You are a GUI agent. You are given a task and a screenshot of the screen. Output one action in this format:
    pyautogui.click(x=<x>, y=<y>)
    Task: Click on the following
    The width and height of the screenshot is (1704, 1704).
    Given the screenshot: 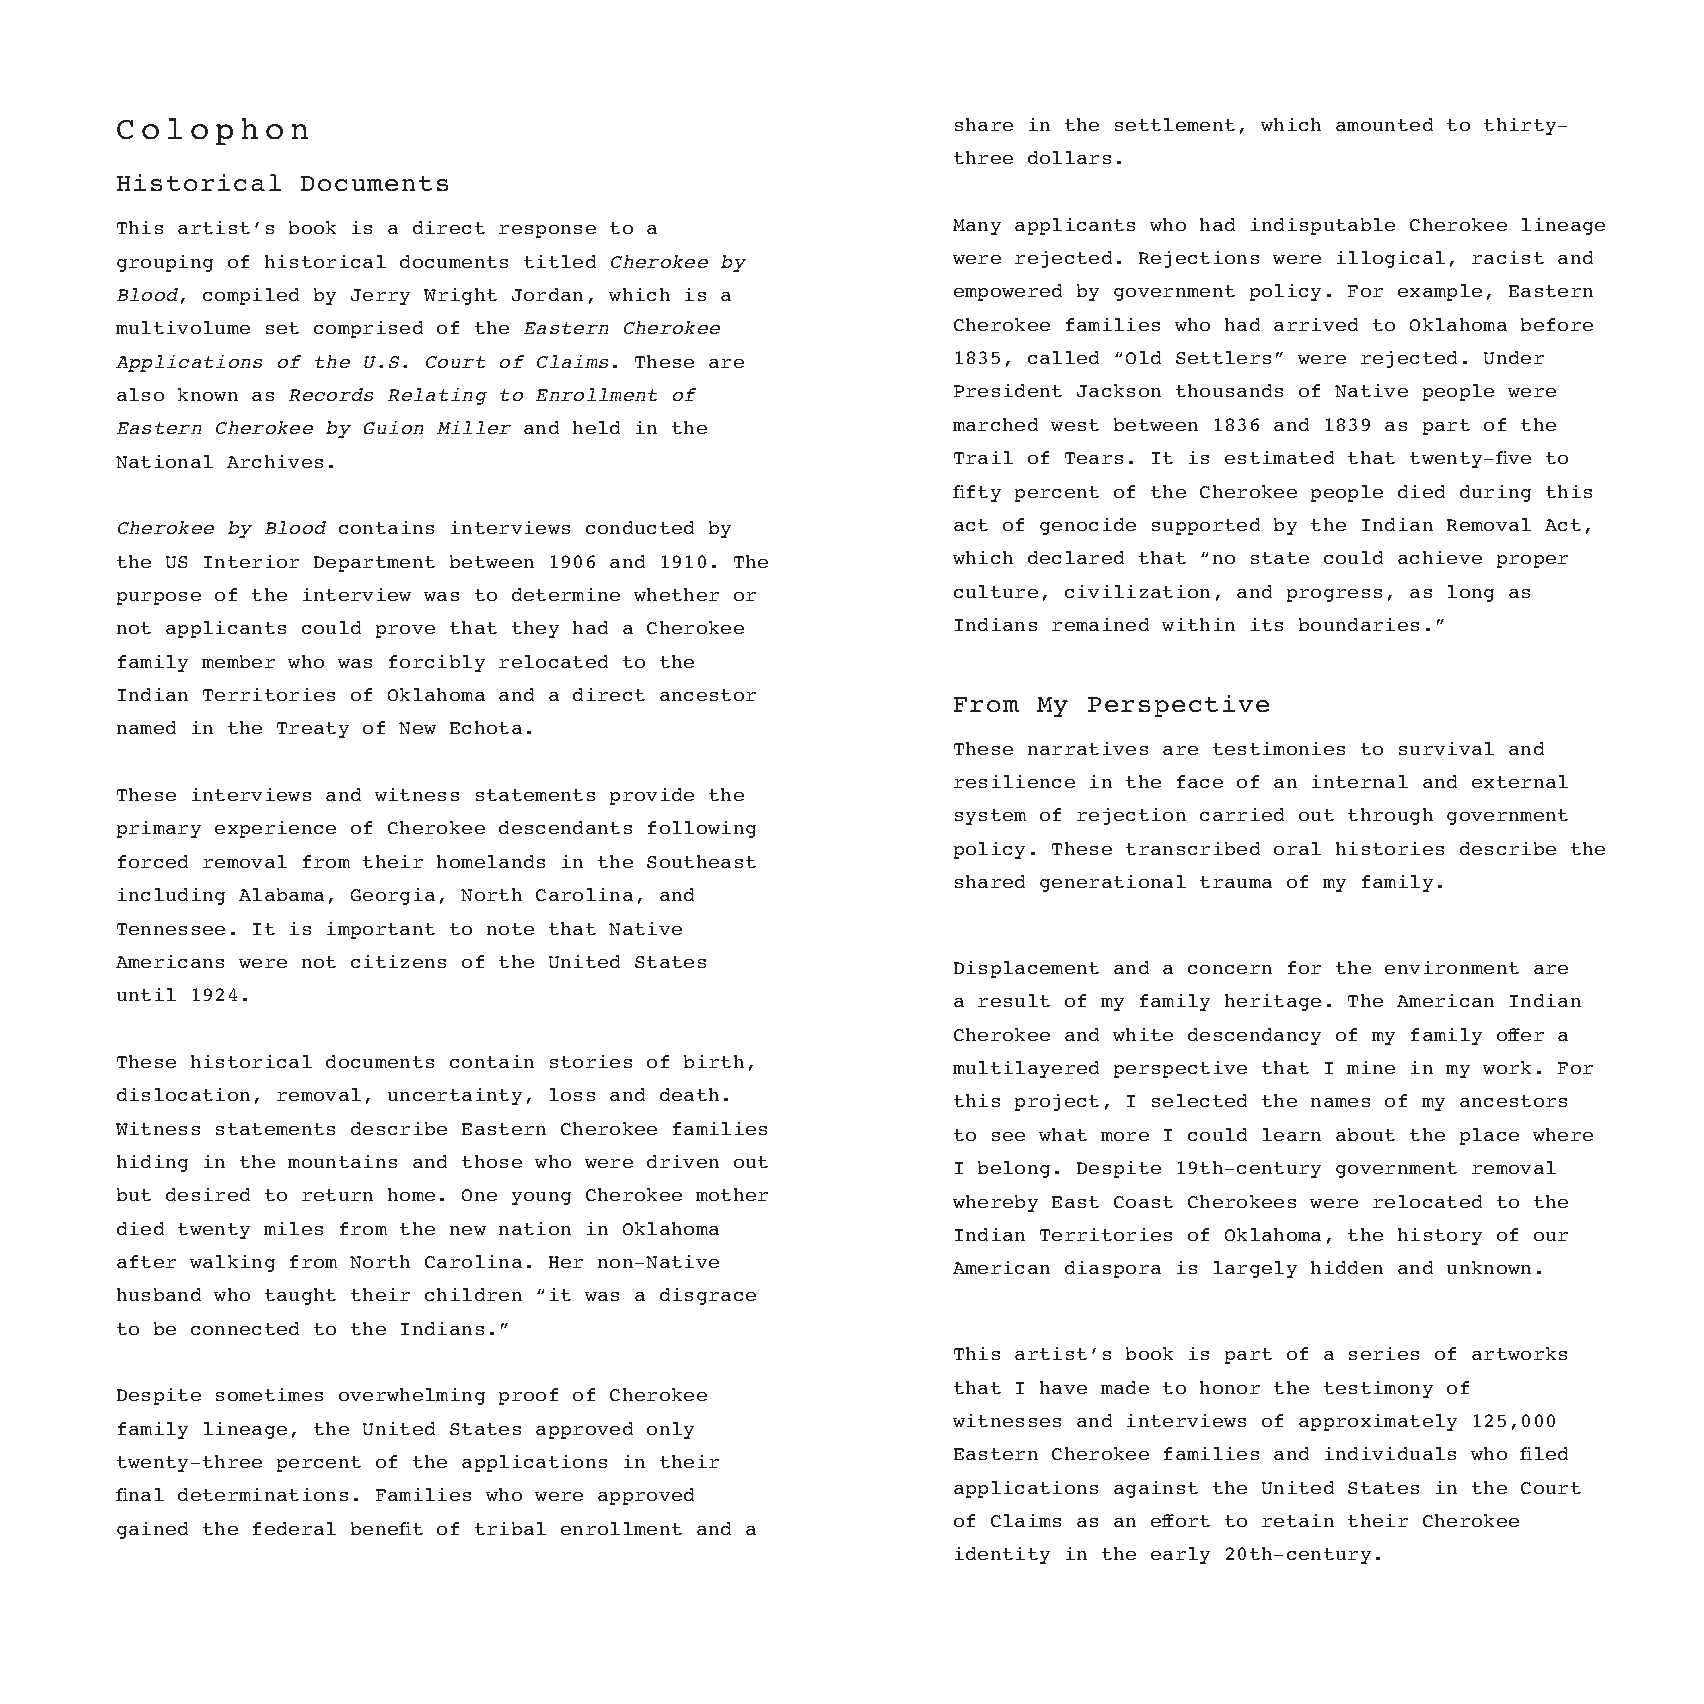 What is the action you would take?
    pyautogui.click(x=702, y=829)
